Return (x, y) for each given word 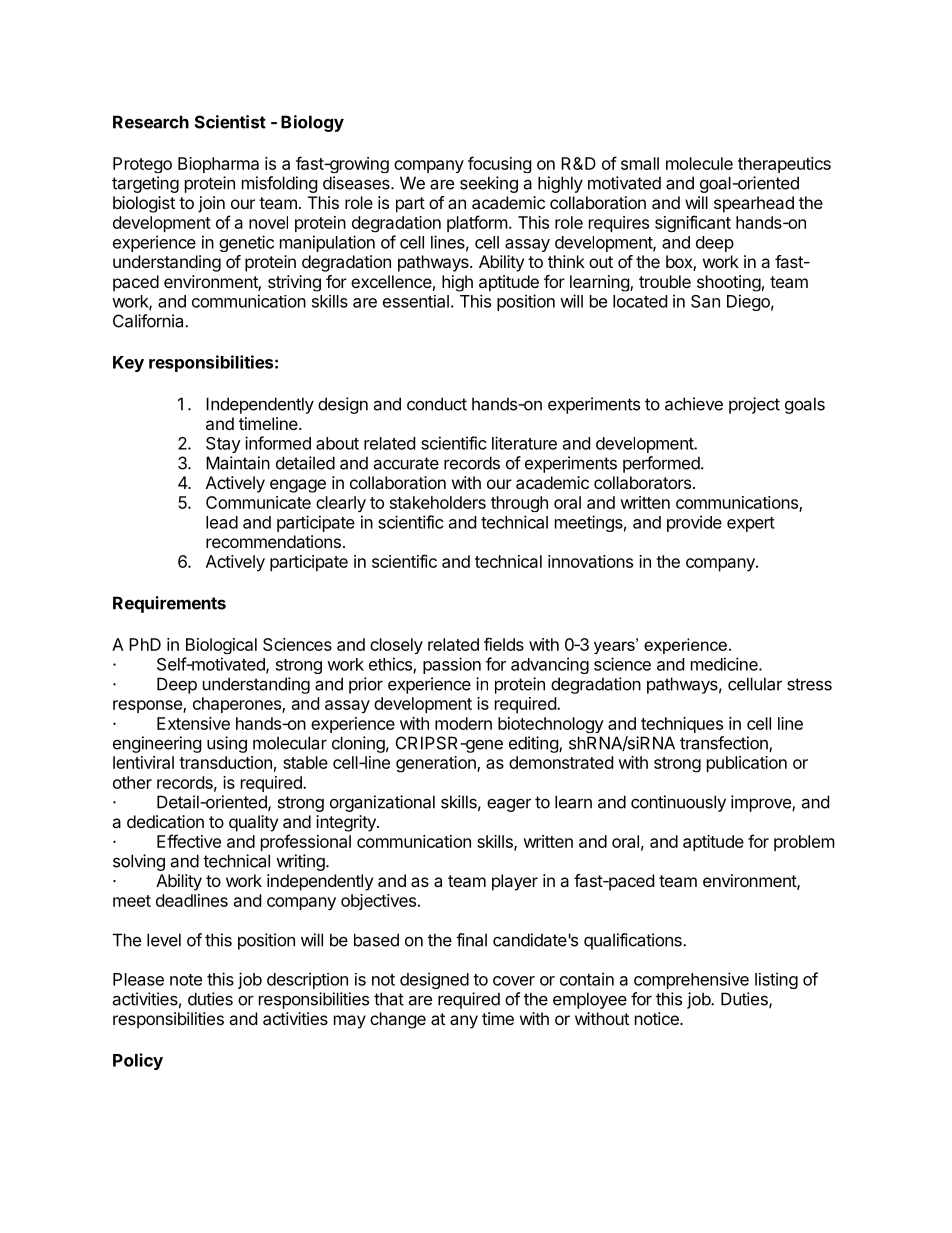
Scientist (230, 122)
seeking (489, 184)
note (186, 980)
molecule (699, 163)
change (398, 1020)
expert (751, 524)
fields (504, 644)
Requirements (169, 604)
